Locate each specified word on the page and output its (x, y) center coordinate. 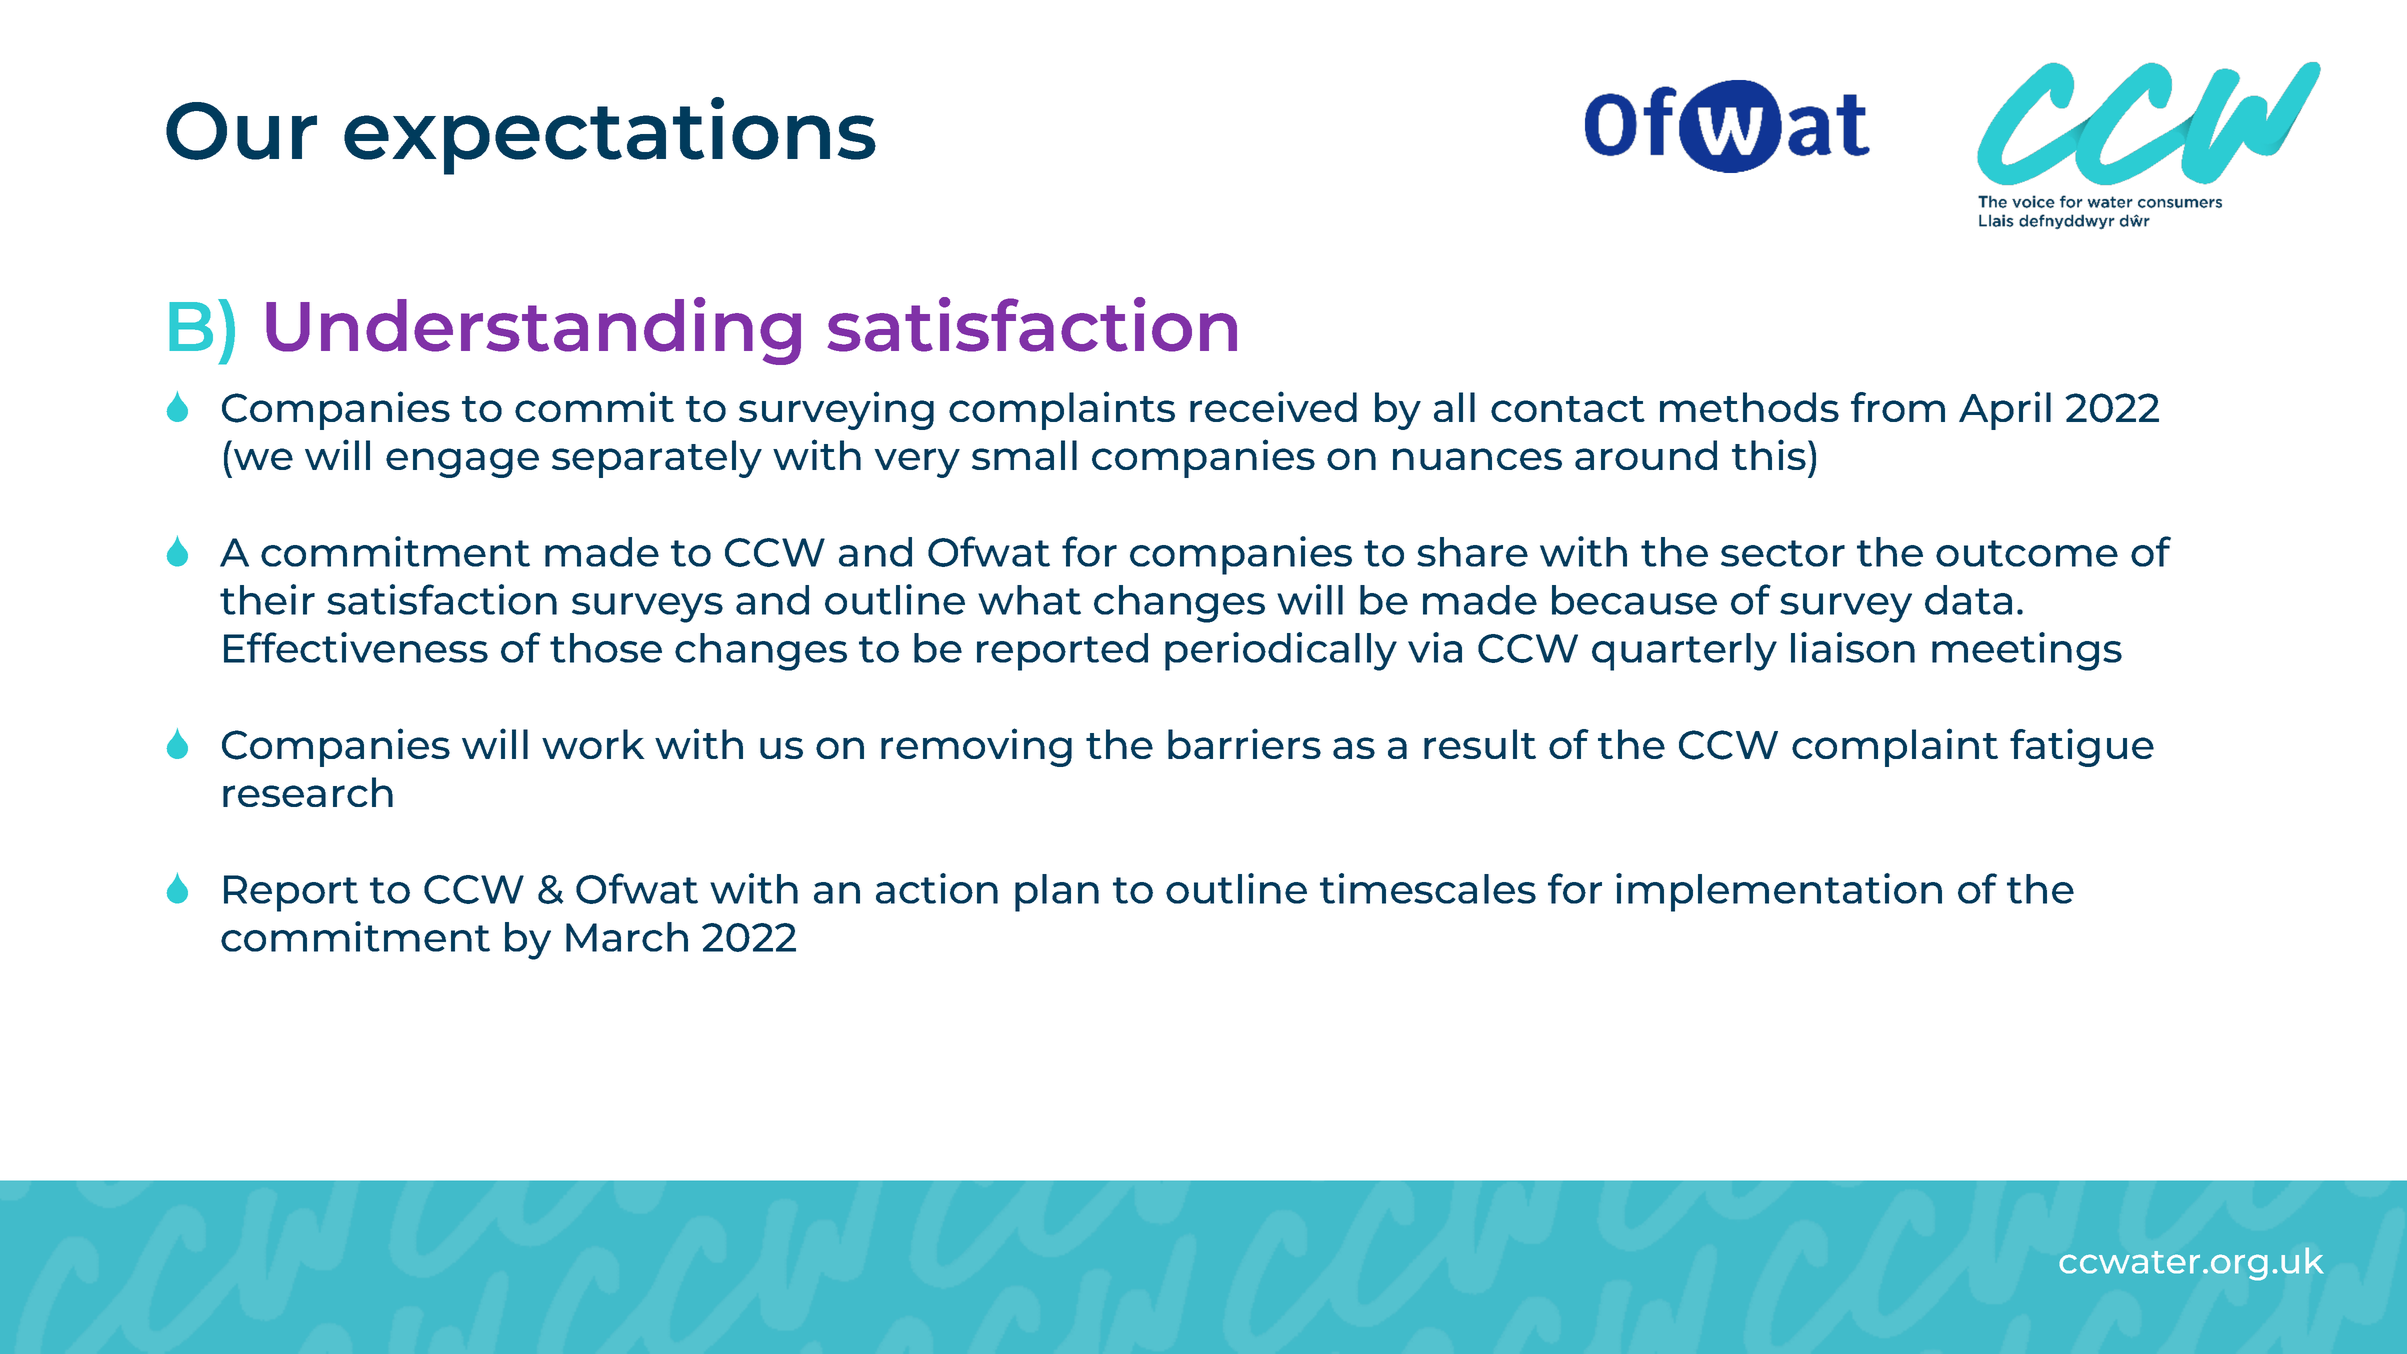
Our (241, 131)
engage (462, 463)
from (1898, 407)
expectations (610, 136)
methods (1749, 407)
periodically (1281, 651)
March (627, 937)
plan (1057, 893)
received (1273, 406)
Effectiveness (356, 647)
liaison (1853, 647)
